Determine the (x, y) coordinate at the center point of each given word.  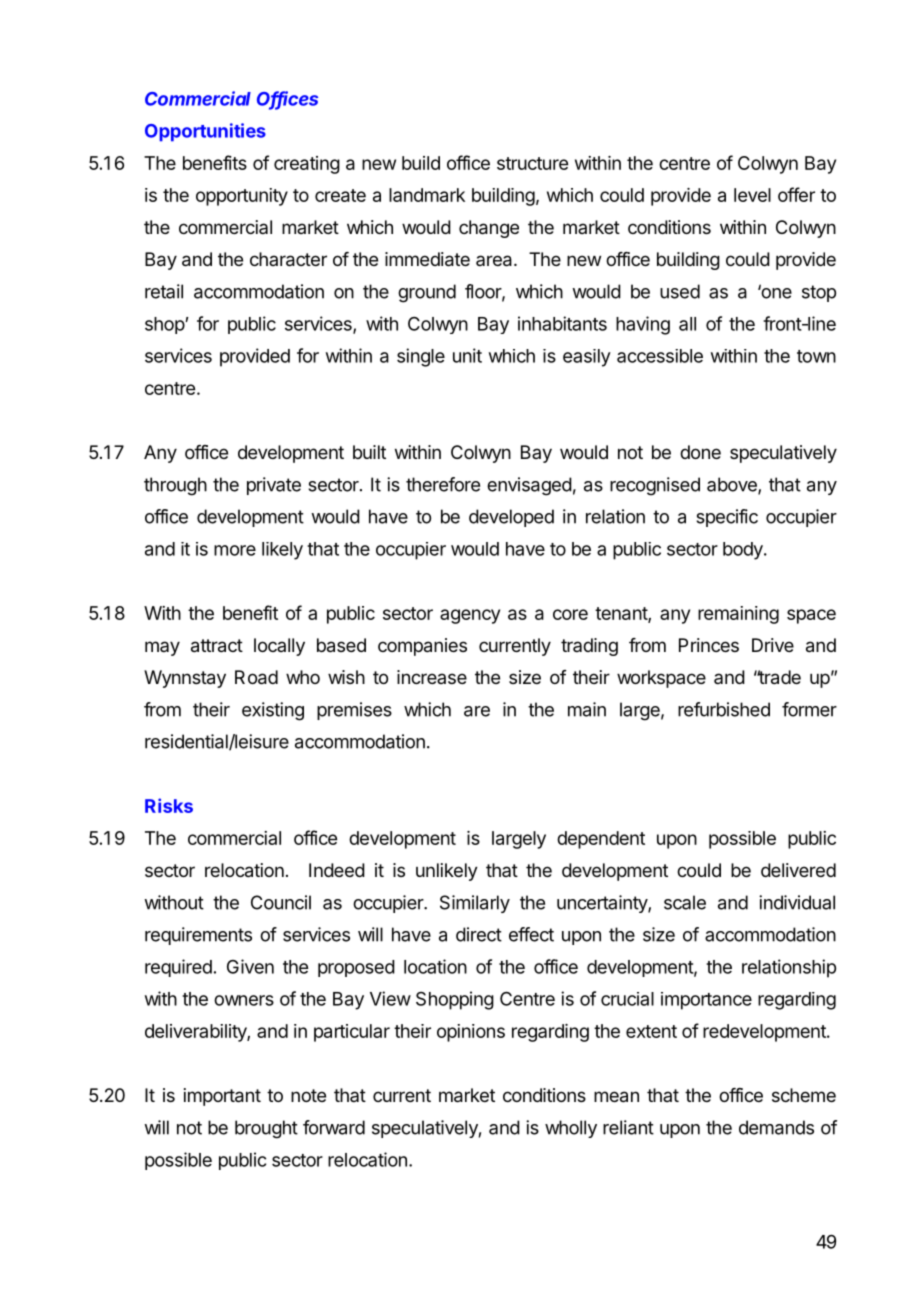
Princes (709, 645)
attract (217, 646)
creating (307, 165)
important (222, 1097)
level (752, 195)
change (489, 229)
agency (470, 616)
